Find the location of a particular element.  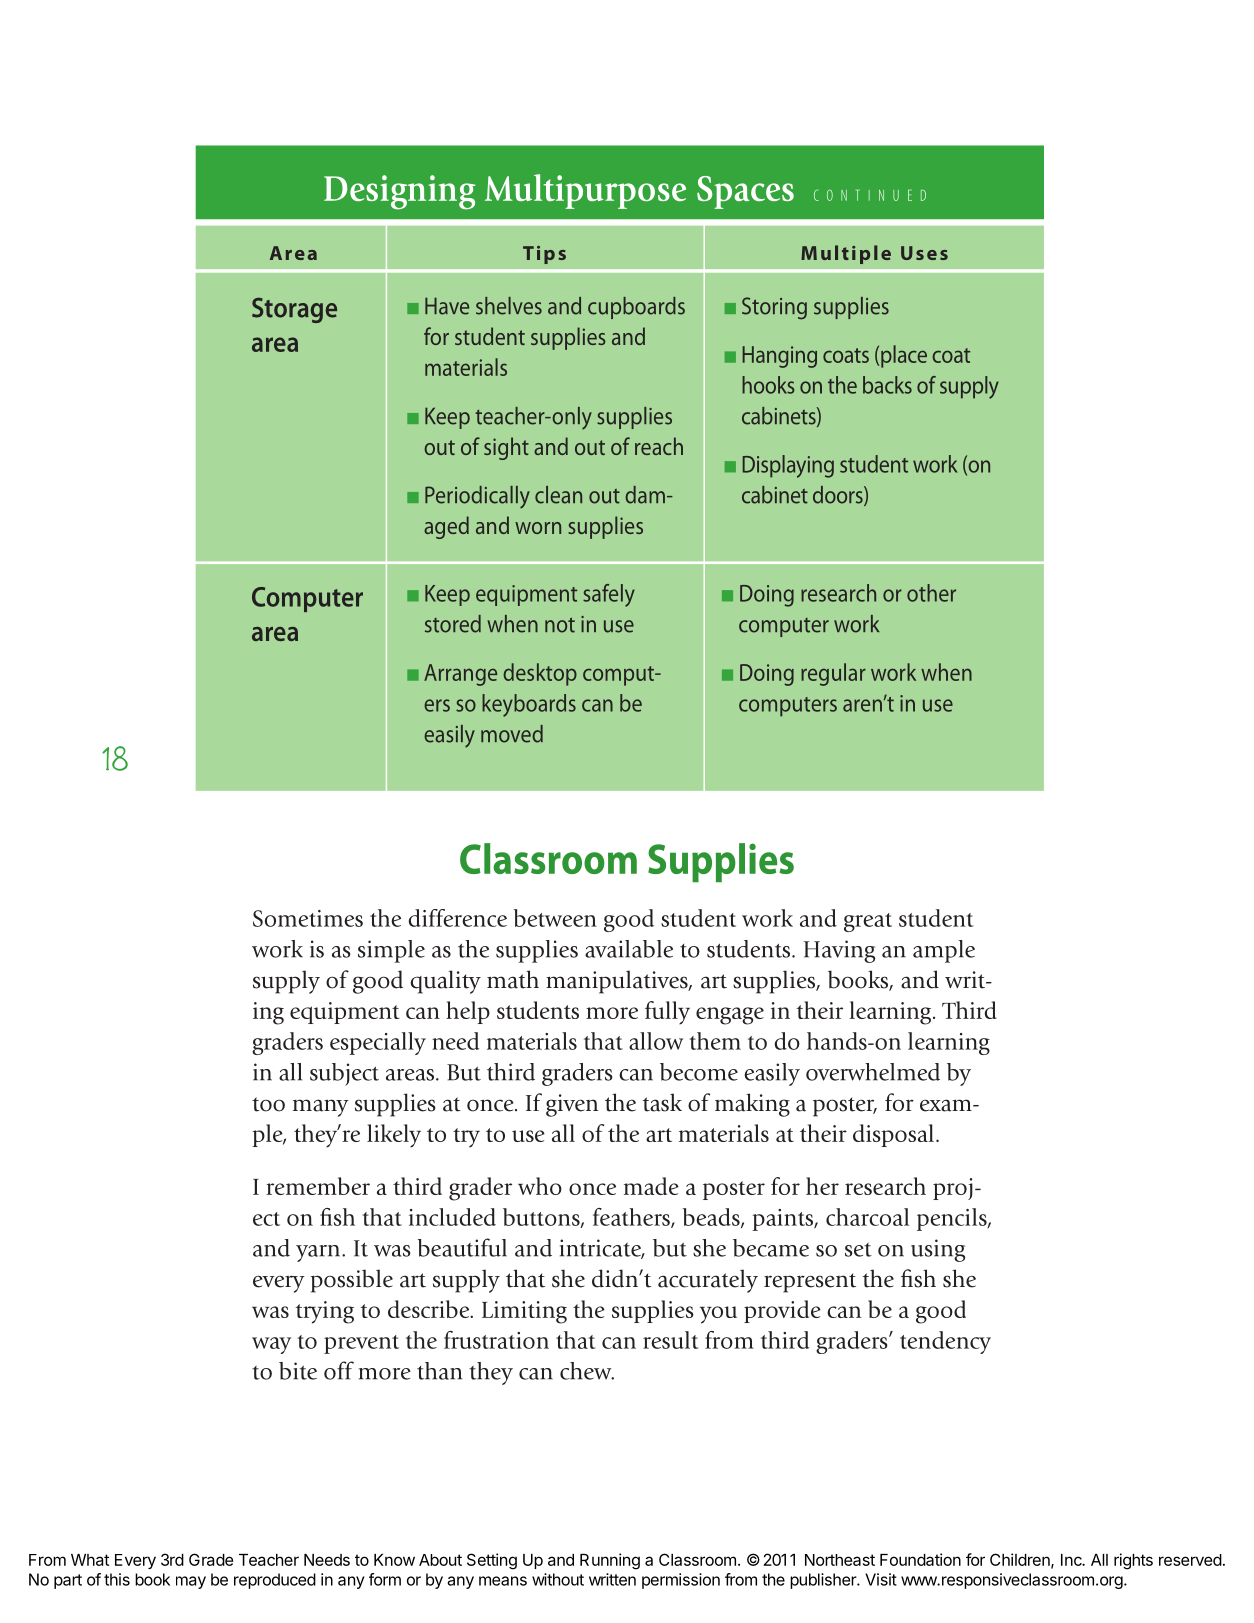

may is located at coordinates (191, 1582).
